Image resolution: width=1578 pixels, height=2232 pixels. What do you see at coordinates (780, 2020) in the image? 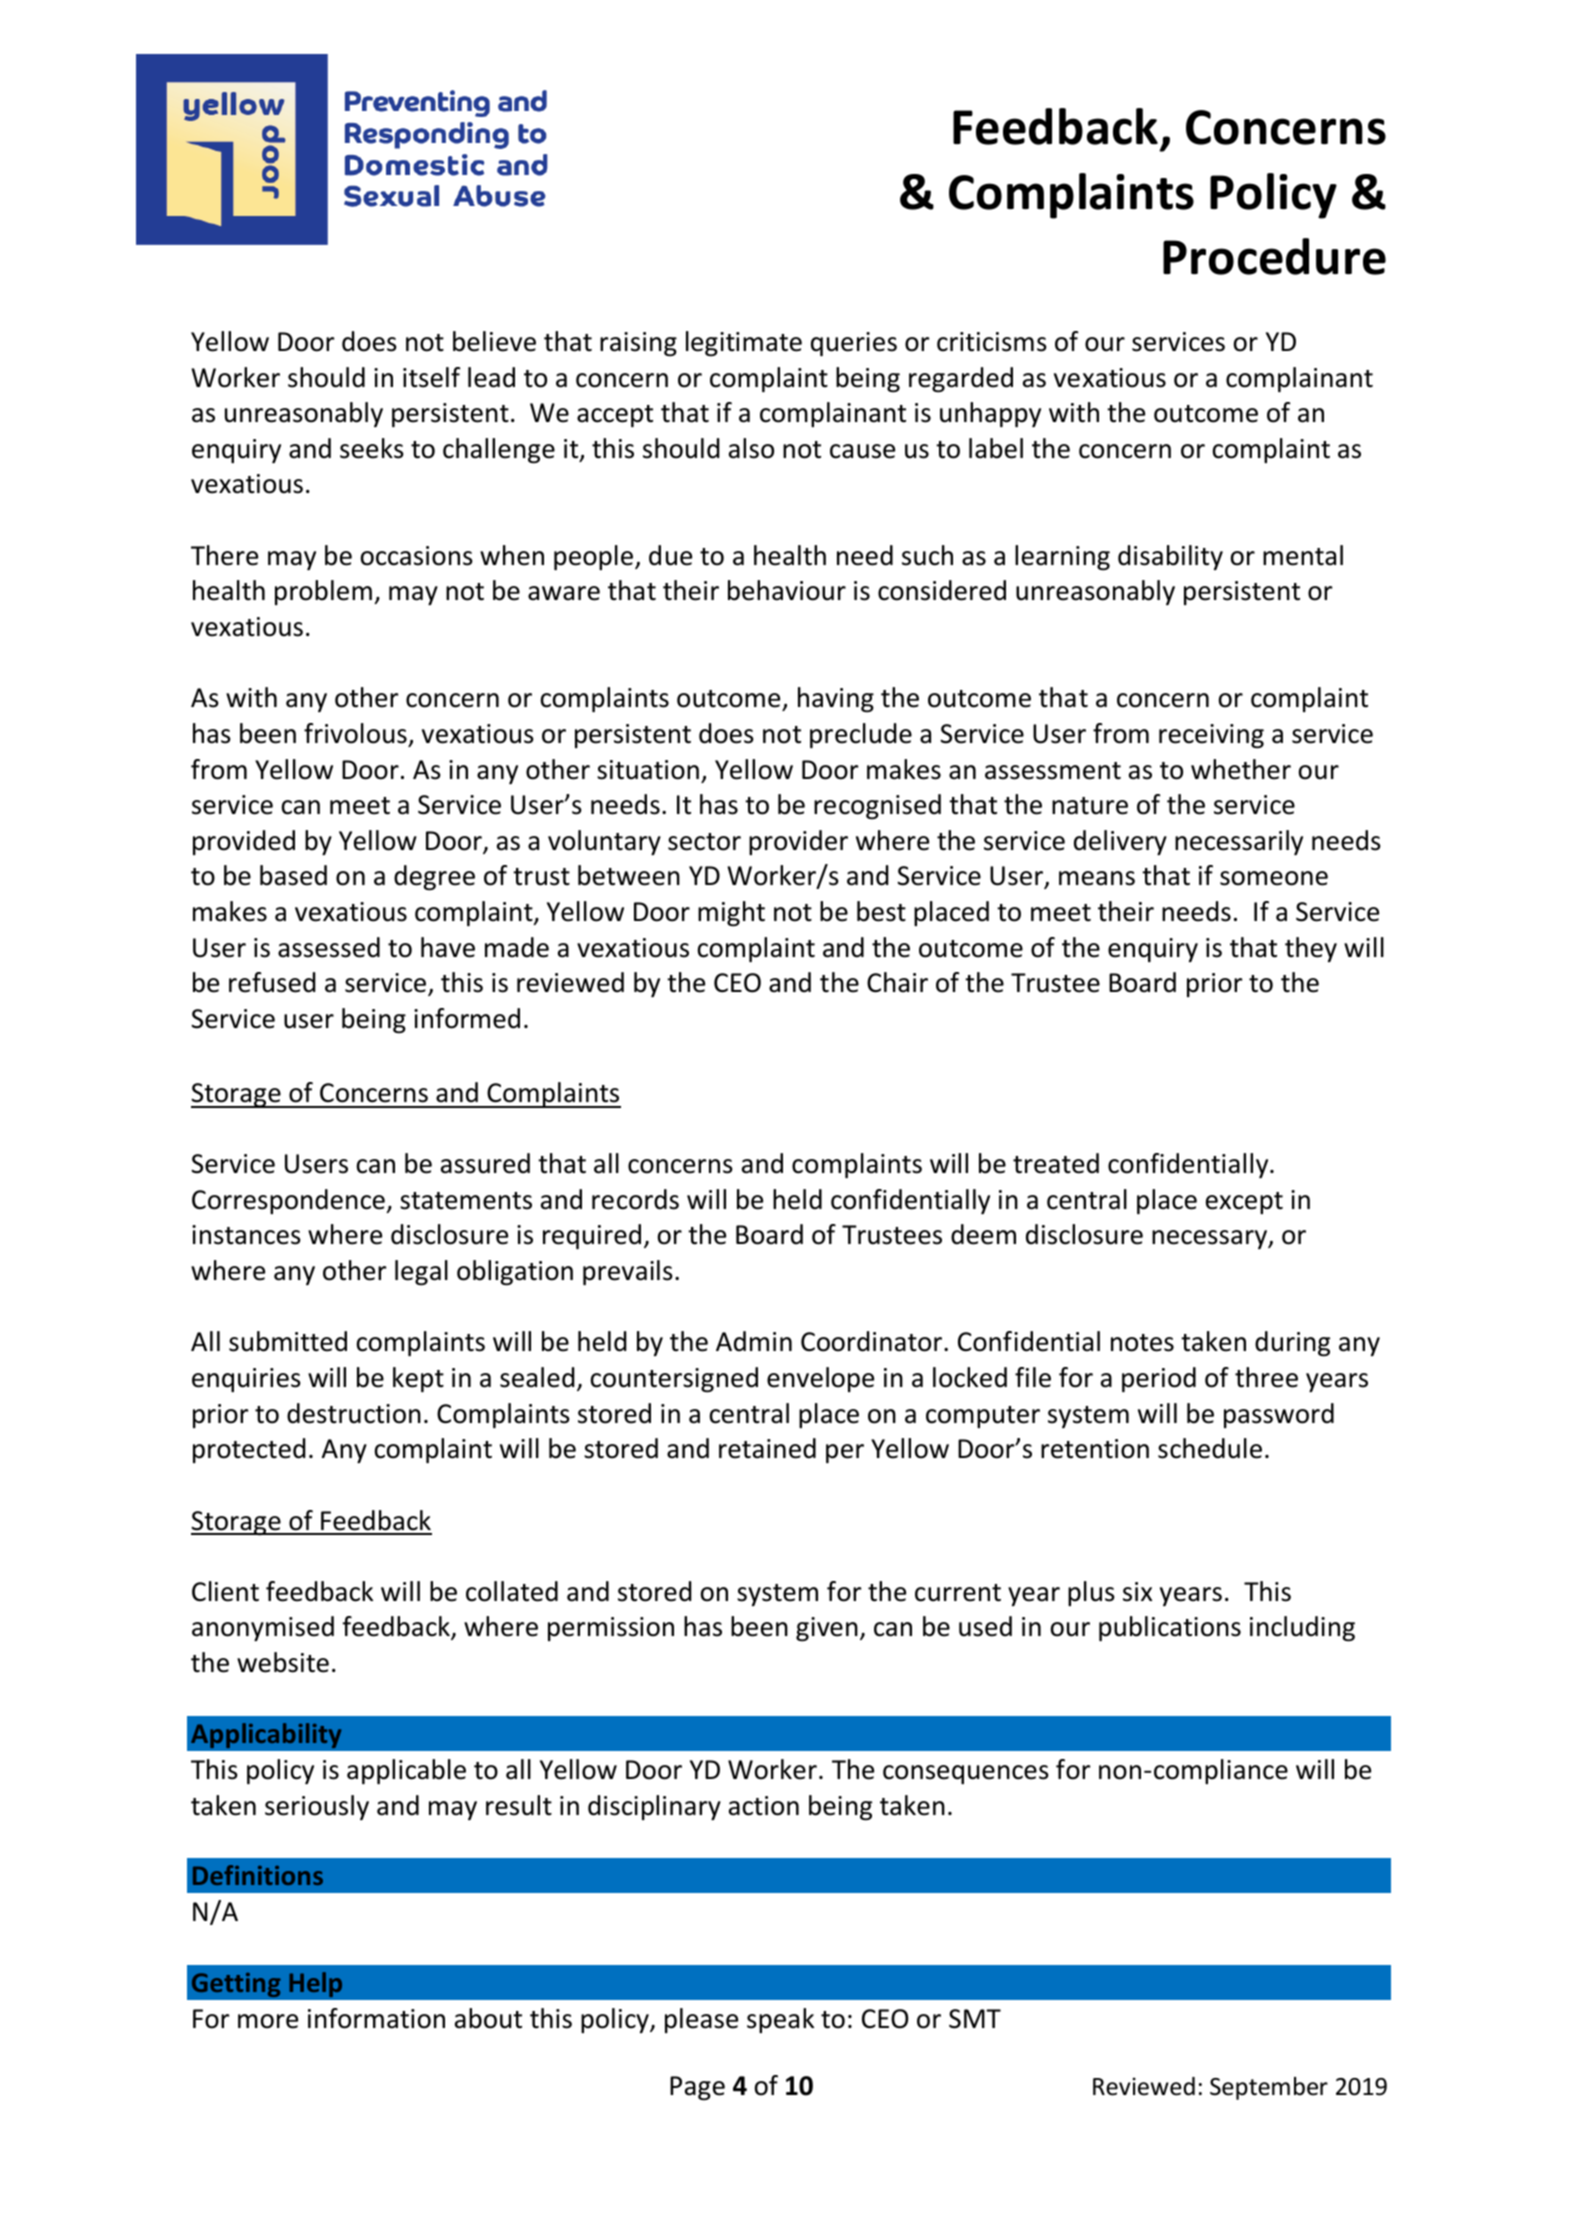
I see `speak` at bounding box center [780, 2020].
